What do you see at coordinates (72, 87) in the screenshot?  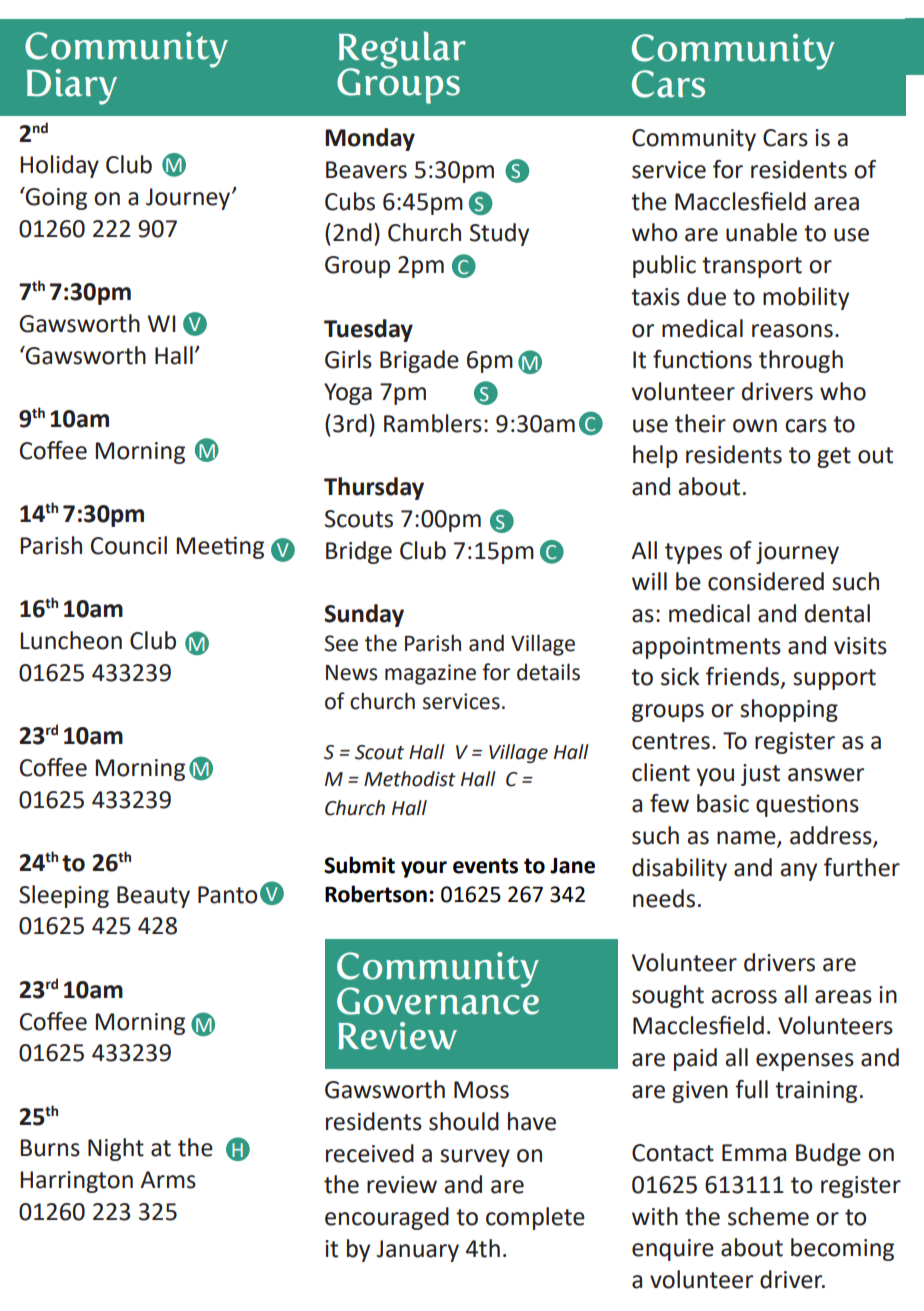 I see `Diary` at bounding box center [72, 87].
